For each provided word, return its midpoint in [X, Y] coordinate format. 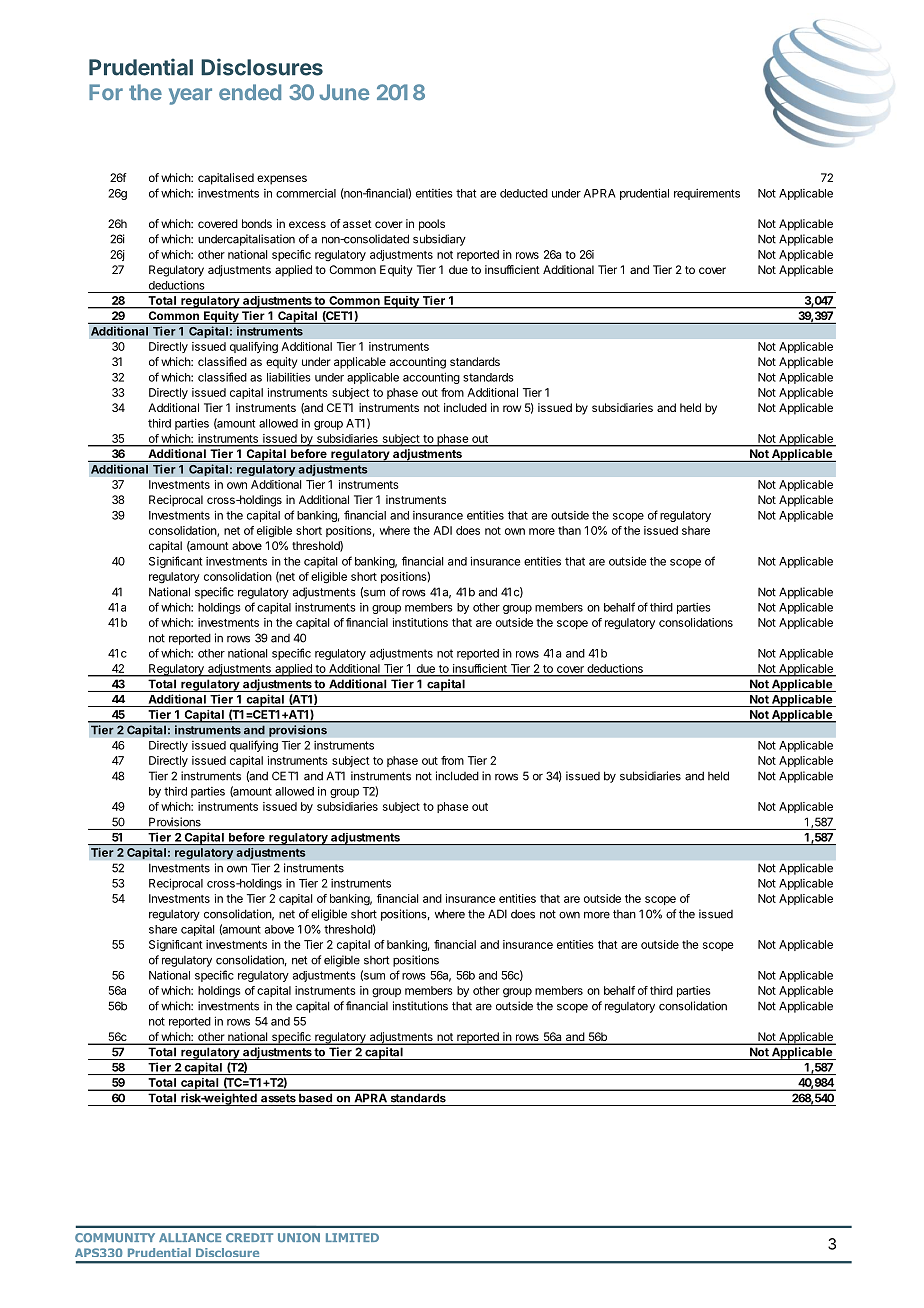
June [344, 92]
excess [307, 224]
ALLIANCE [190, 1237]
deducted [524, 193]
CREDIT [249, 1237]
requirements [707, 194]
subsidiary [439, 240]
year [190, 96]
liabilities [289, 377]
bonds [257, 223]
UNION [299, 1237]
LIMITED [352, 1237]
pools [432, 225]
